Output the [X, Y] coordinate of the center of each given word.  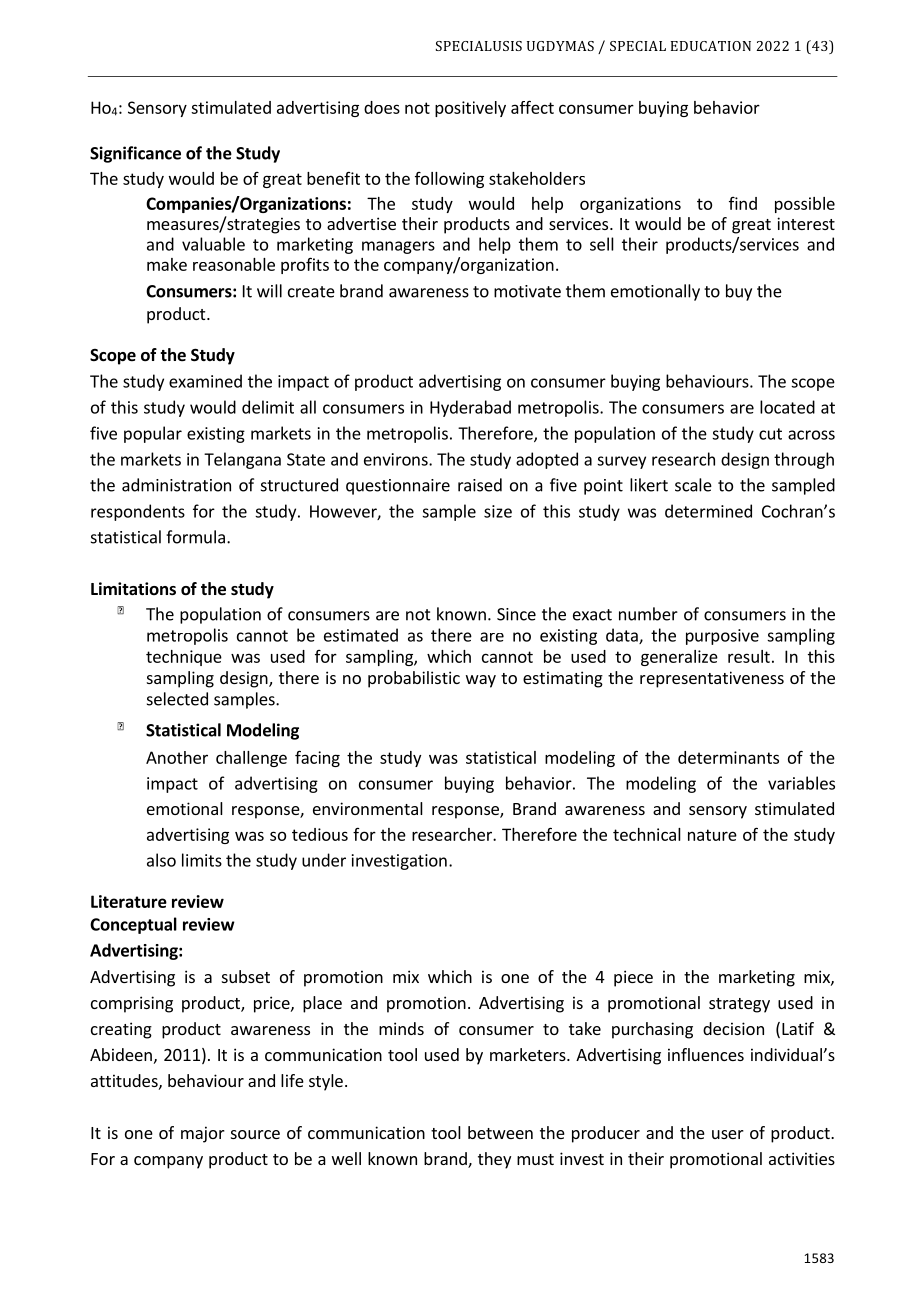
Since [516, 614]
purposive [722, 637]
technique [184, 658]
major [203, 1134]
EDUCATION [711, 46]
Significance [135, 154]
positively [470, 109]
